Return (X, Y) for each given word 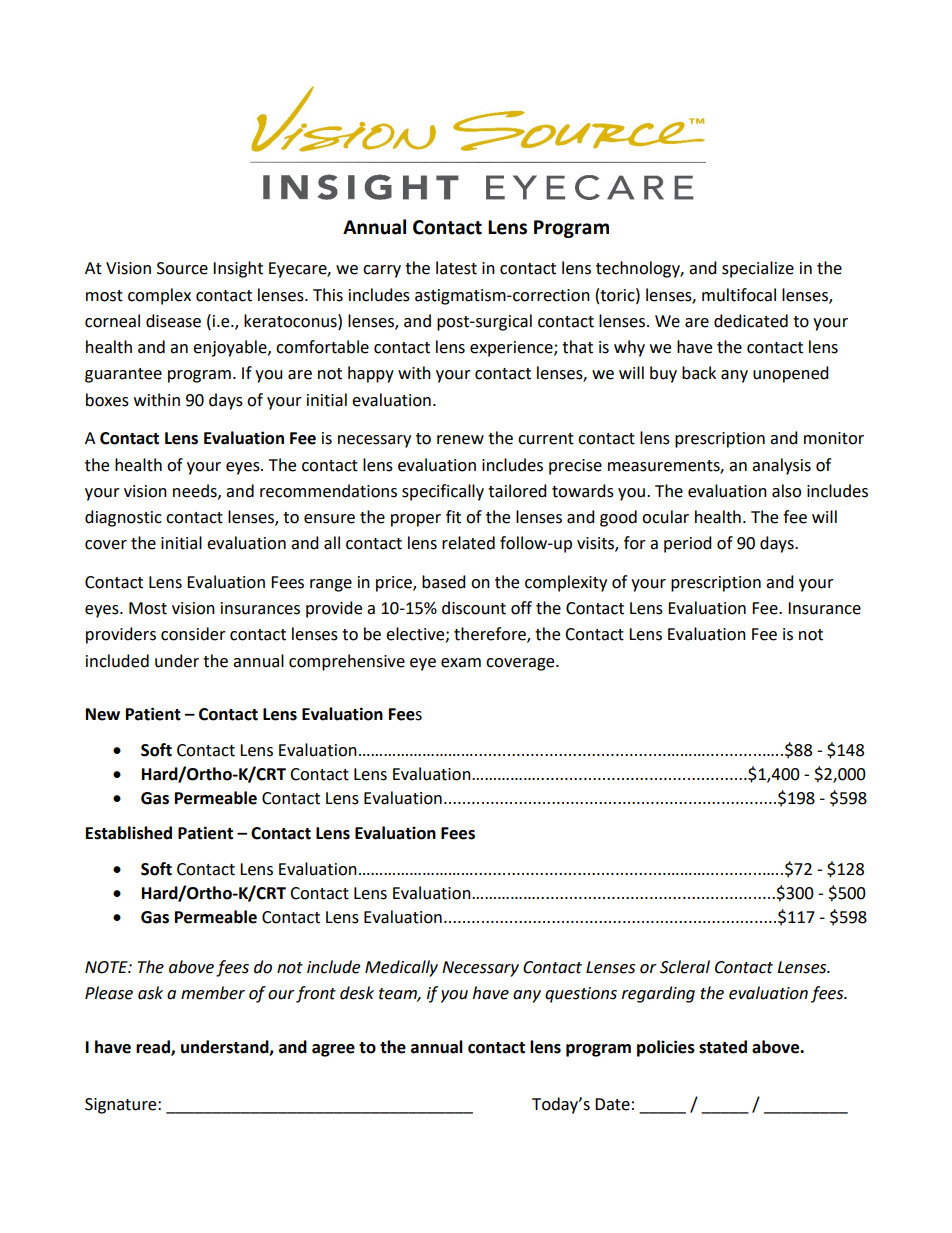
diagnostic (123, 518)
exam (461, 663)
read (154, 1047)
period (688, 544)
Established (129, 833)
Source (182, 268)
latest (456, 268)
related (468, 543)
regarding (658, 994)
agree (333, 1050)
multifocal (739, 295)
